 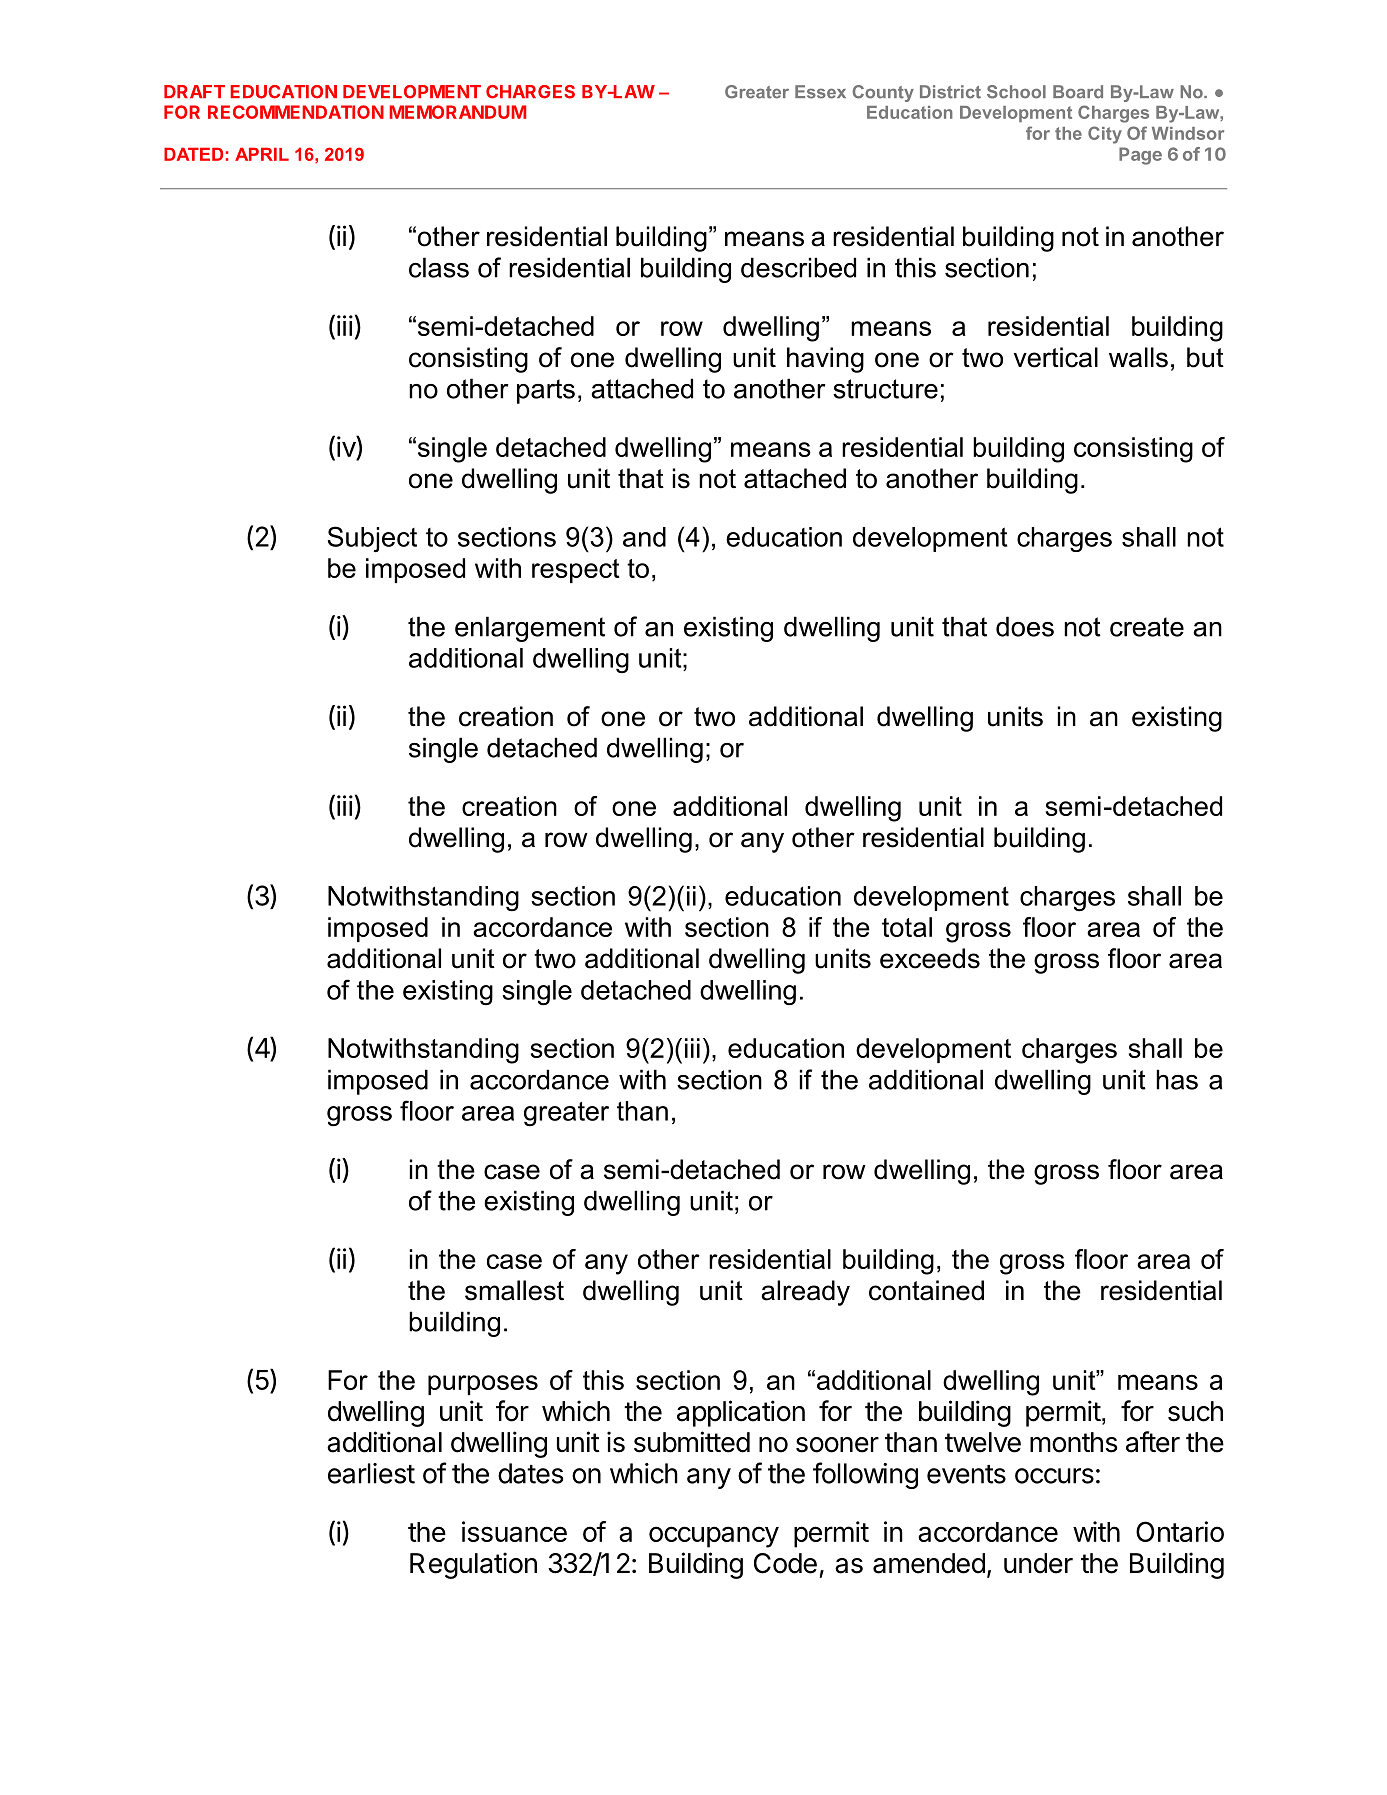 What do you see at coordinates (296, 112) in the image?
I see `RECOMMENDATION` at bounding box center [296, 112].
